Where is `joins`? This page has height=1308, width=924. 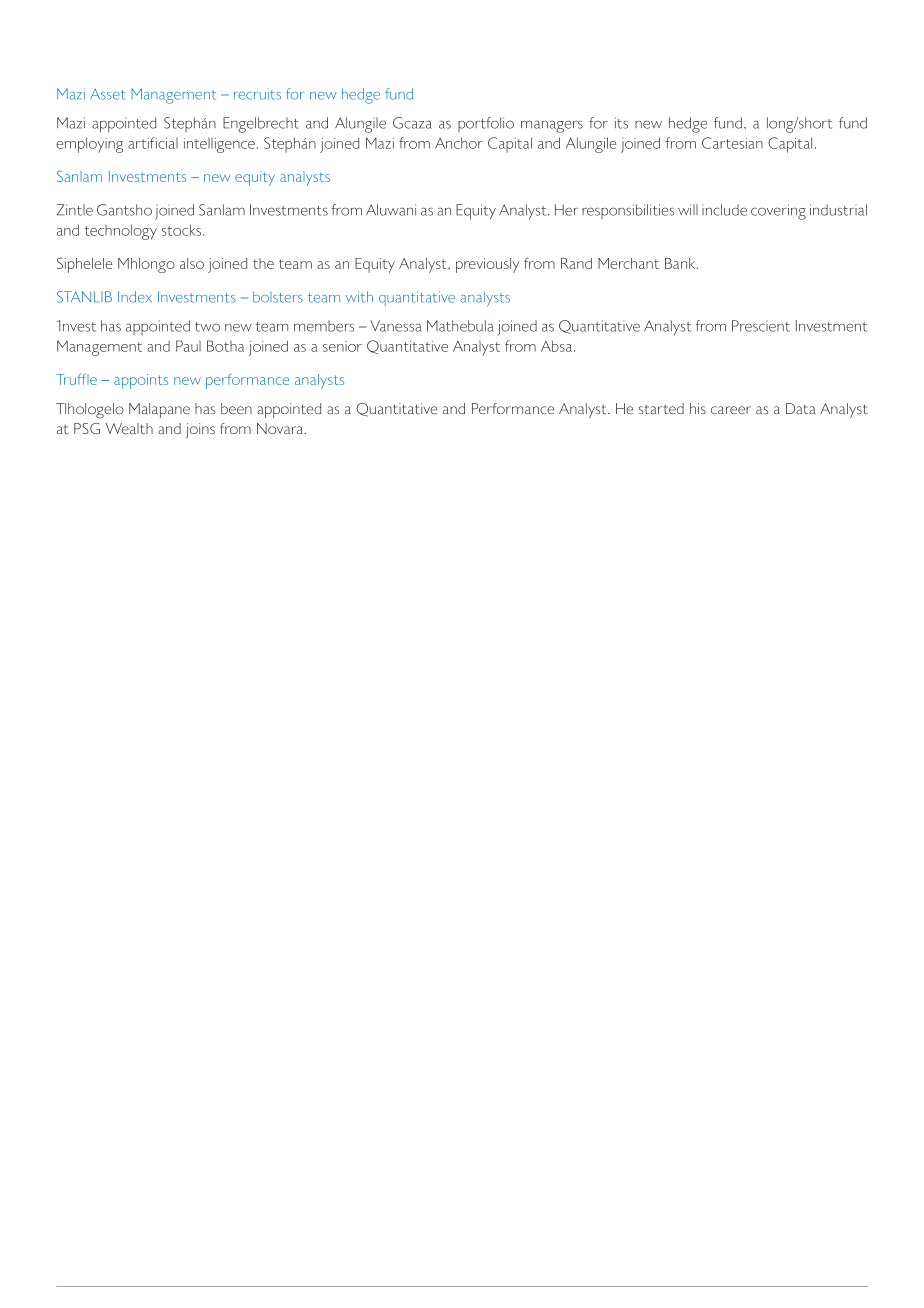
joins is located at coordinates (200, 430).
